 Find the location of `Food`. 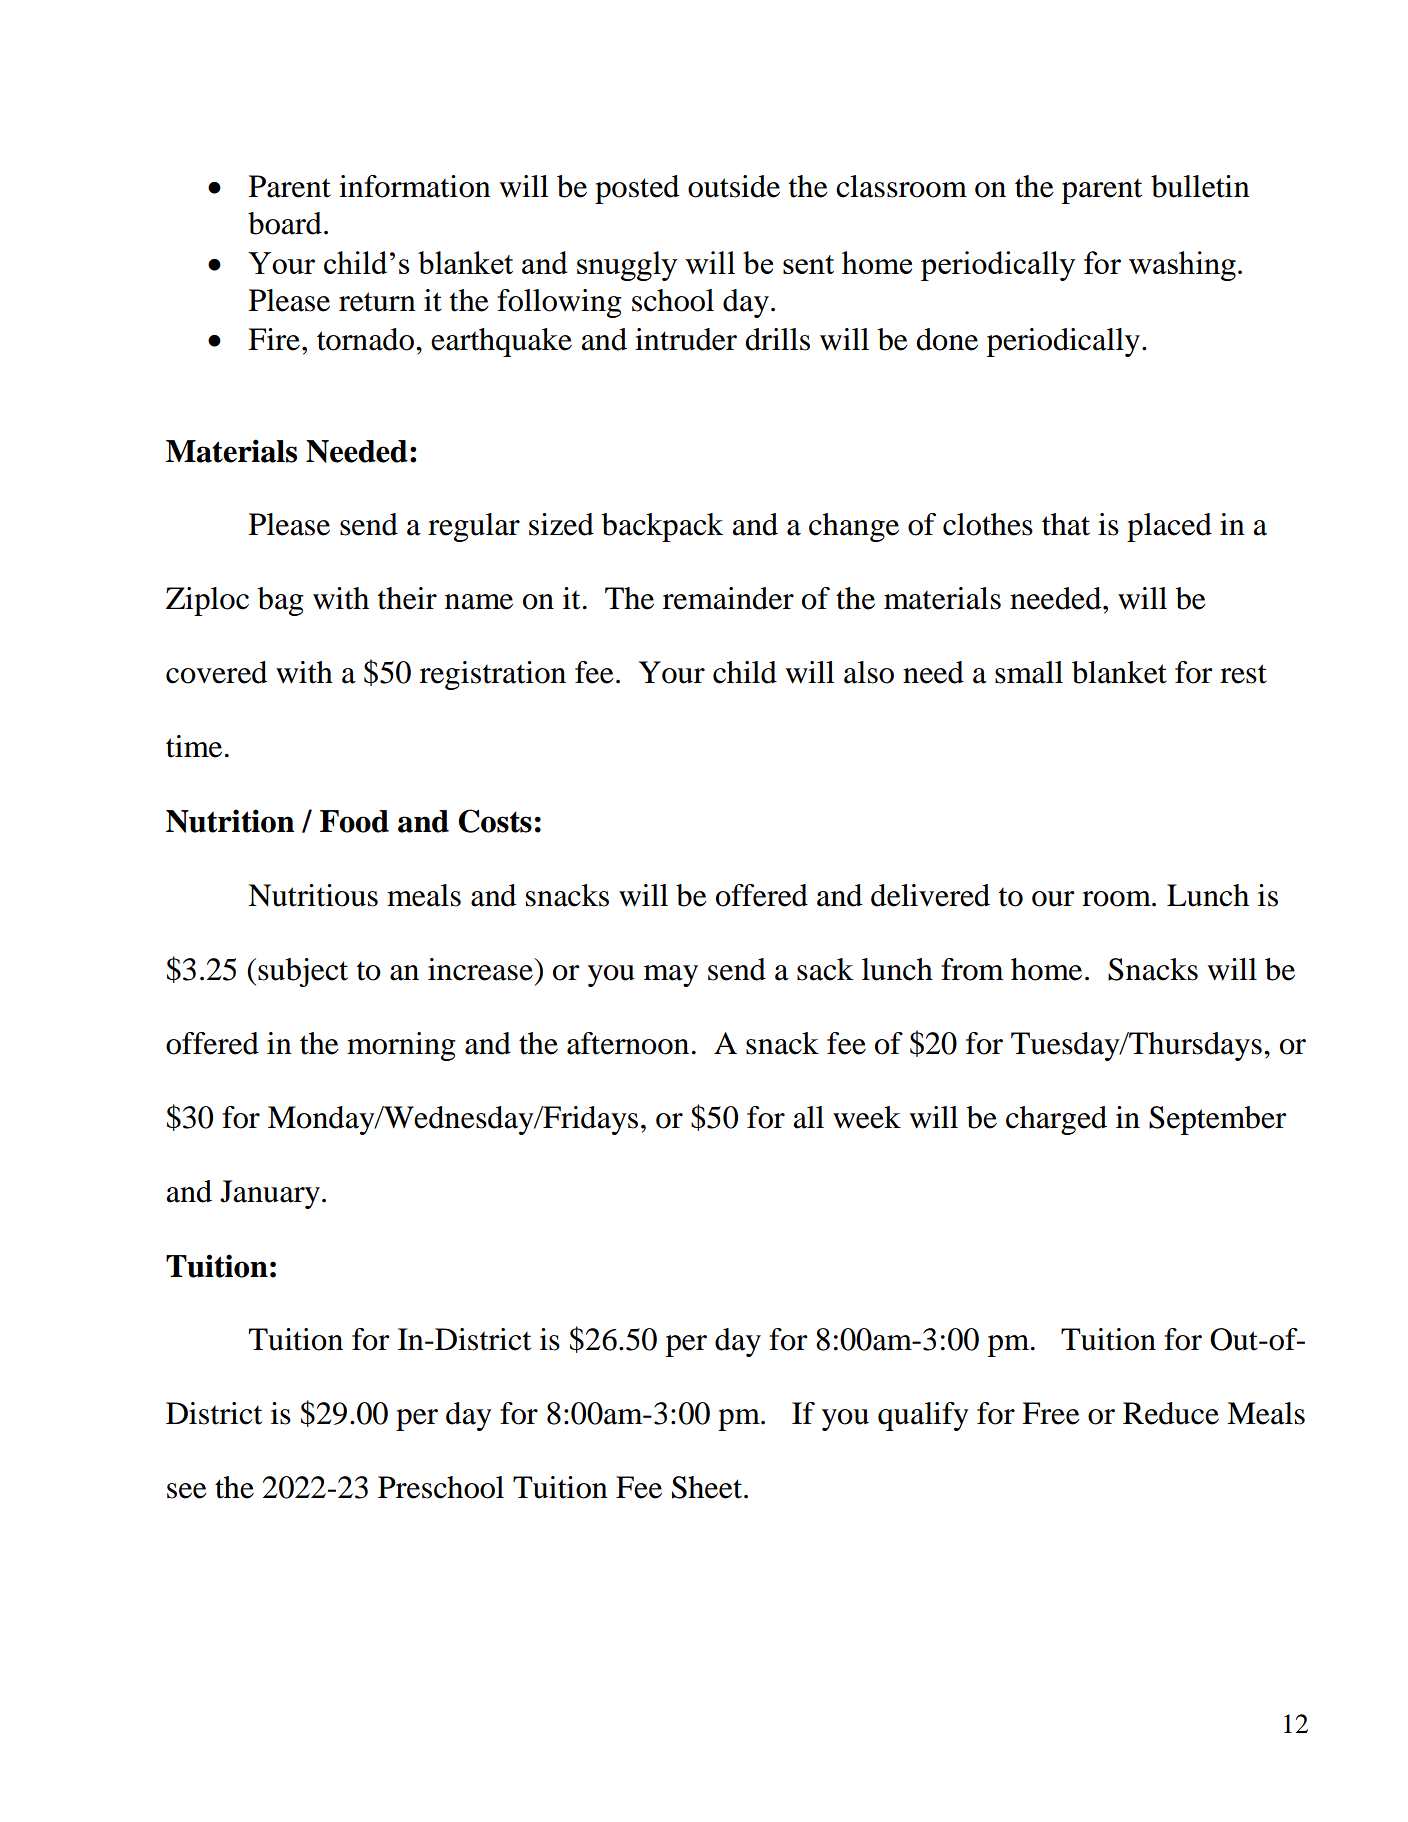

Food is located at coordinates (354, 821).
